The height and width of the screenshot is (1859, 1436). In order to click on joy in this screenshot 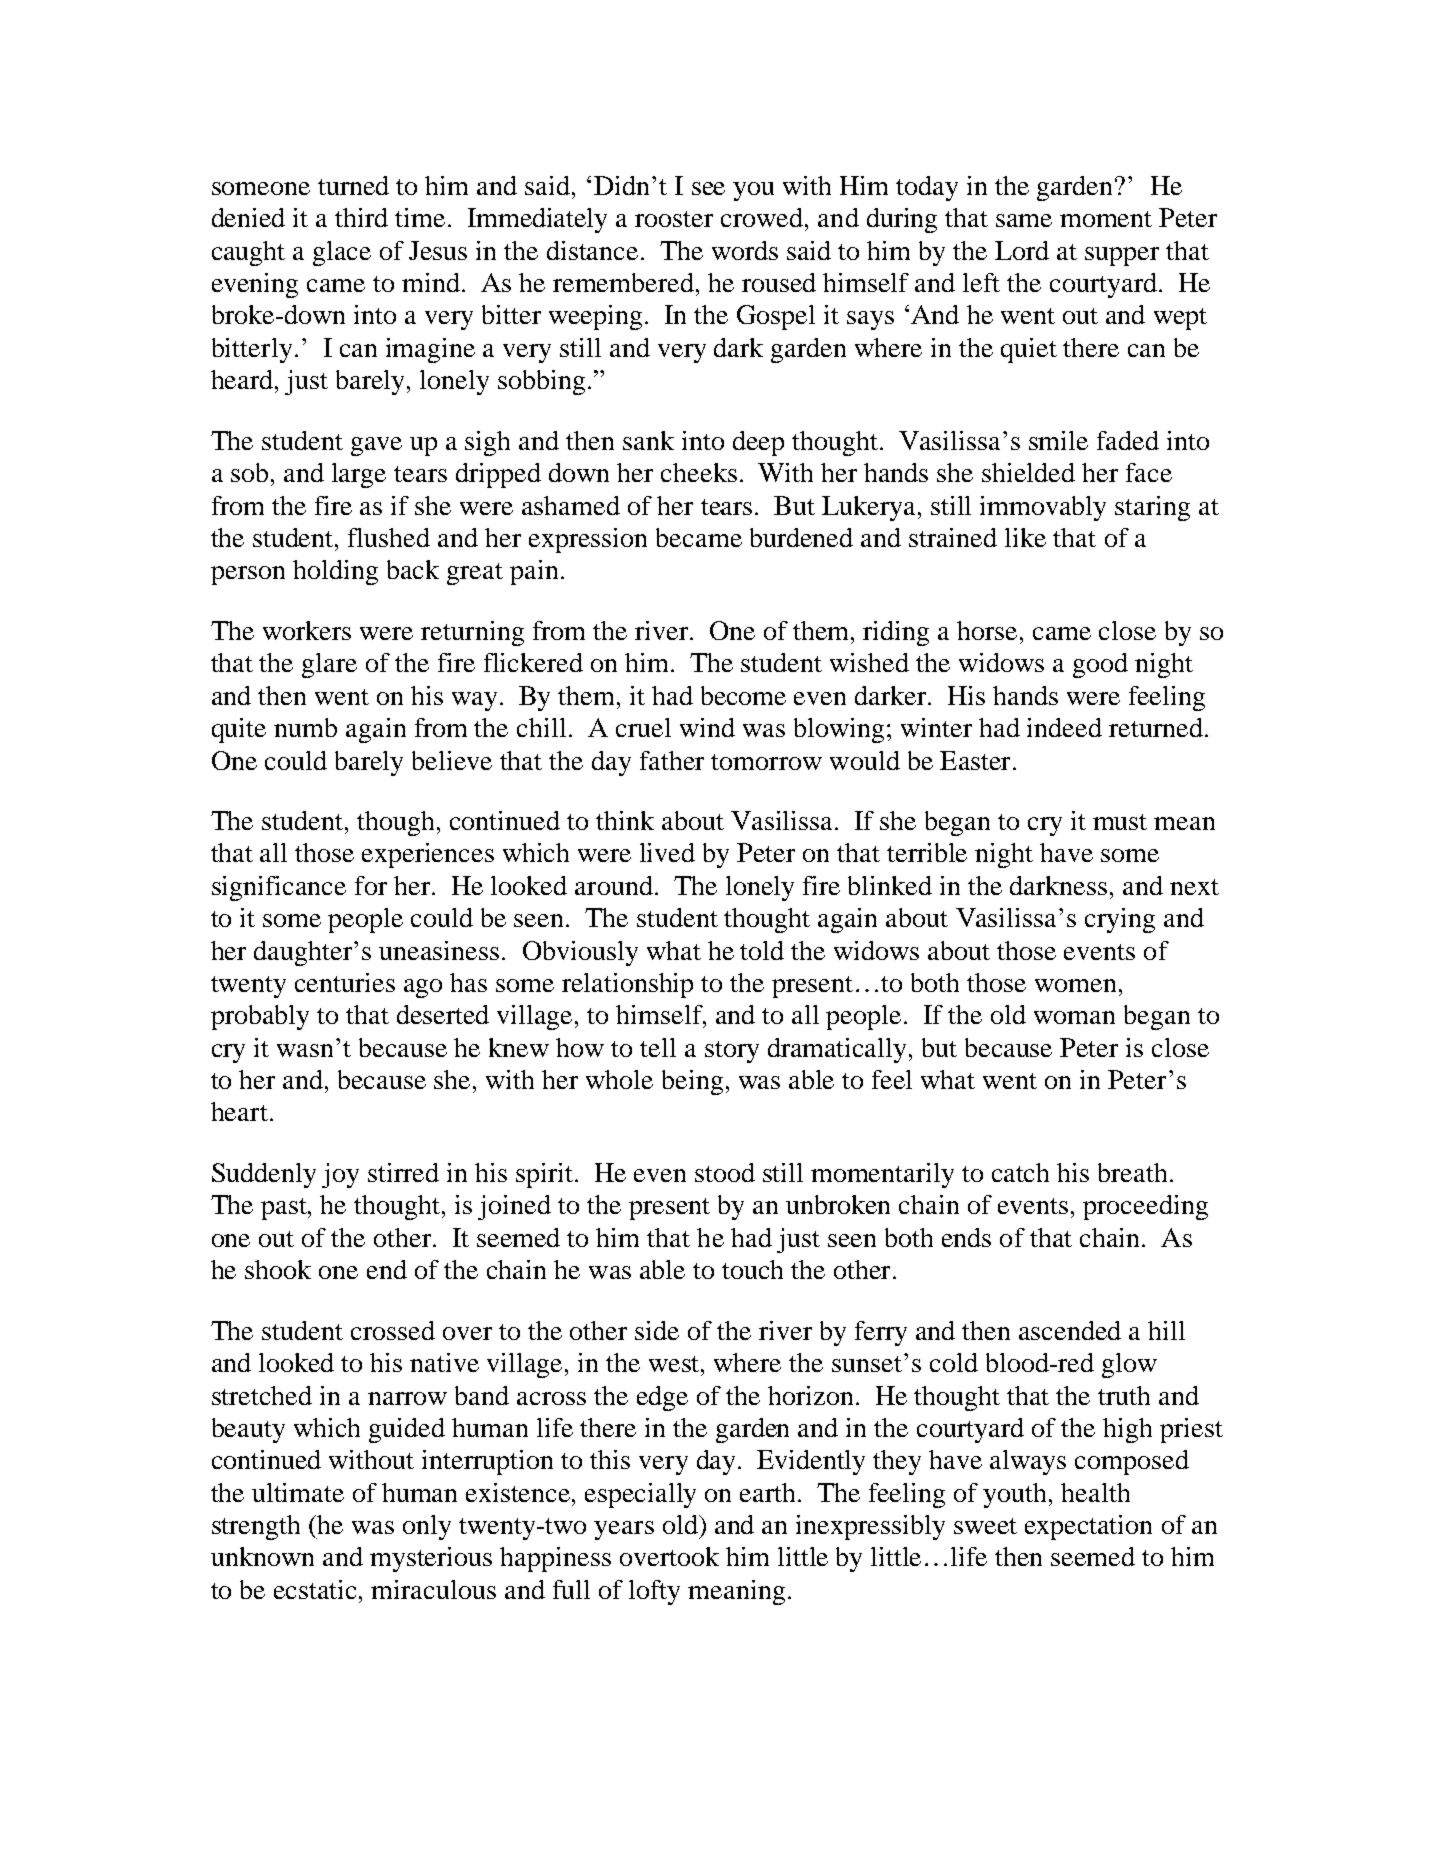, I will do `click(340, 1175)`.
